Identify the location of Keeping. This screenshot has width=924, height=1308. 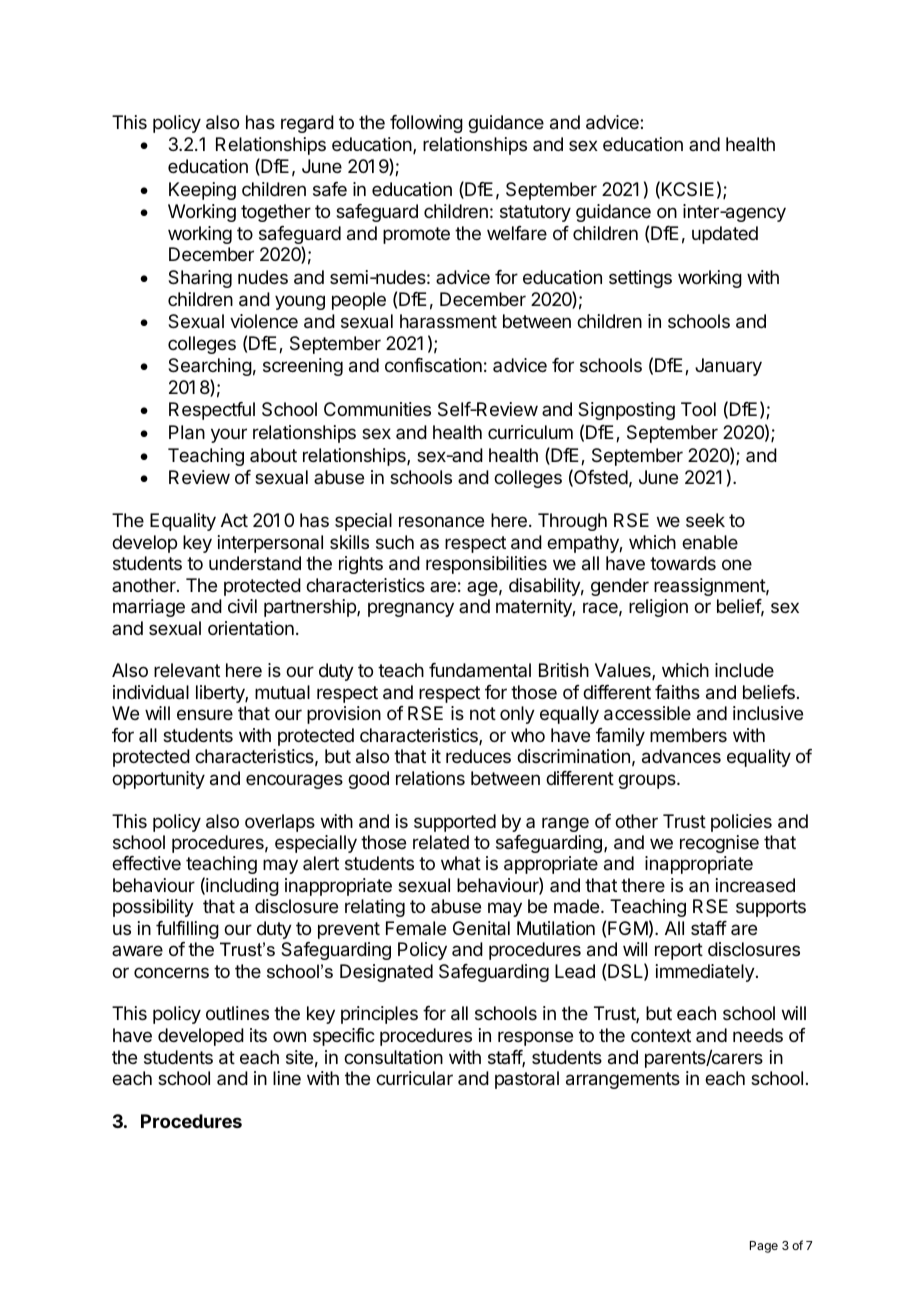
(202, 191).
